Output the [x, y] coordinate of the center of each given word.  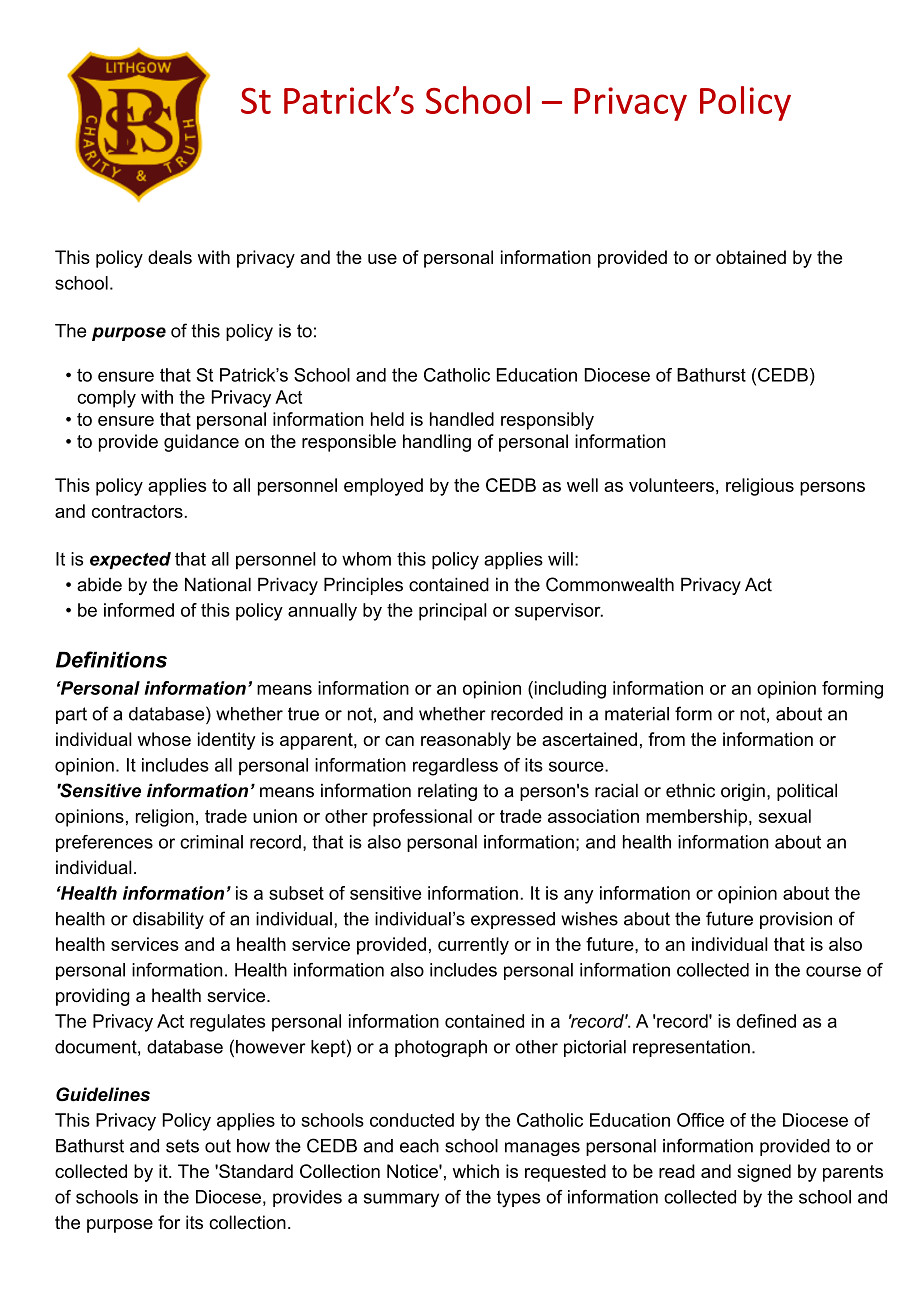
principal [453, 612]
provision [796, 920]
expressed [513, 920]
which [476, 1171]
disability [168, 920]
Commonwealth [610, 584]
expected [130, 560]
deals [170, 257]
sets [182, 1146]
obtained [751, 257]
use [382, 259]
